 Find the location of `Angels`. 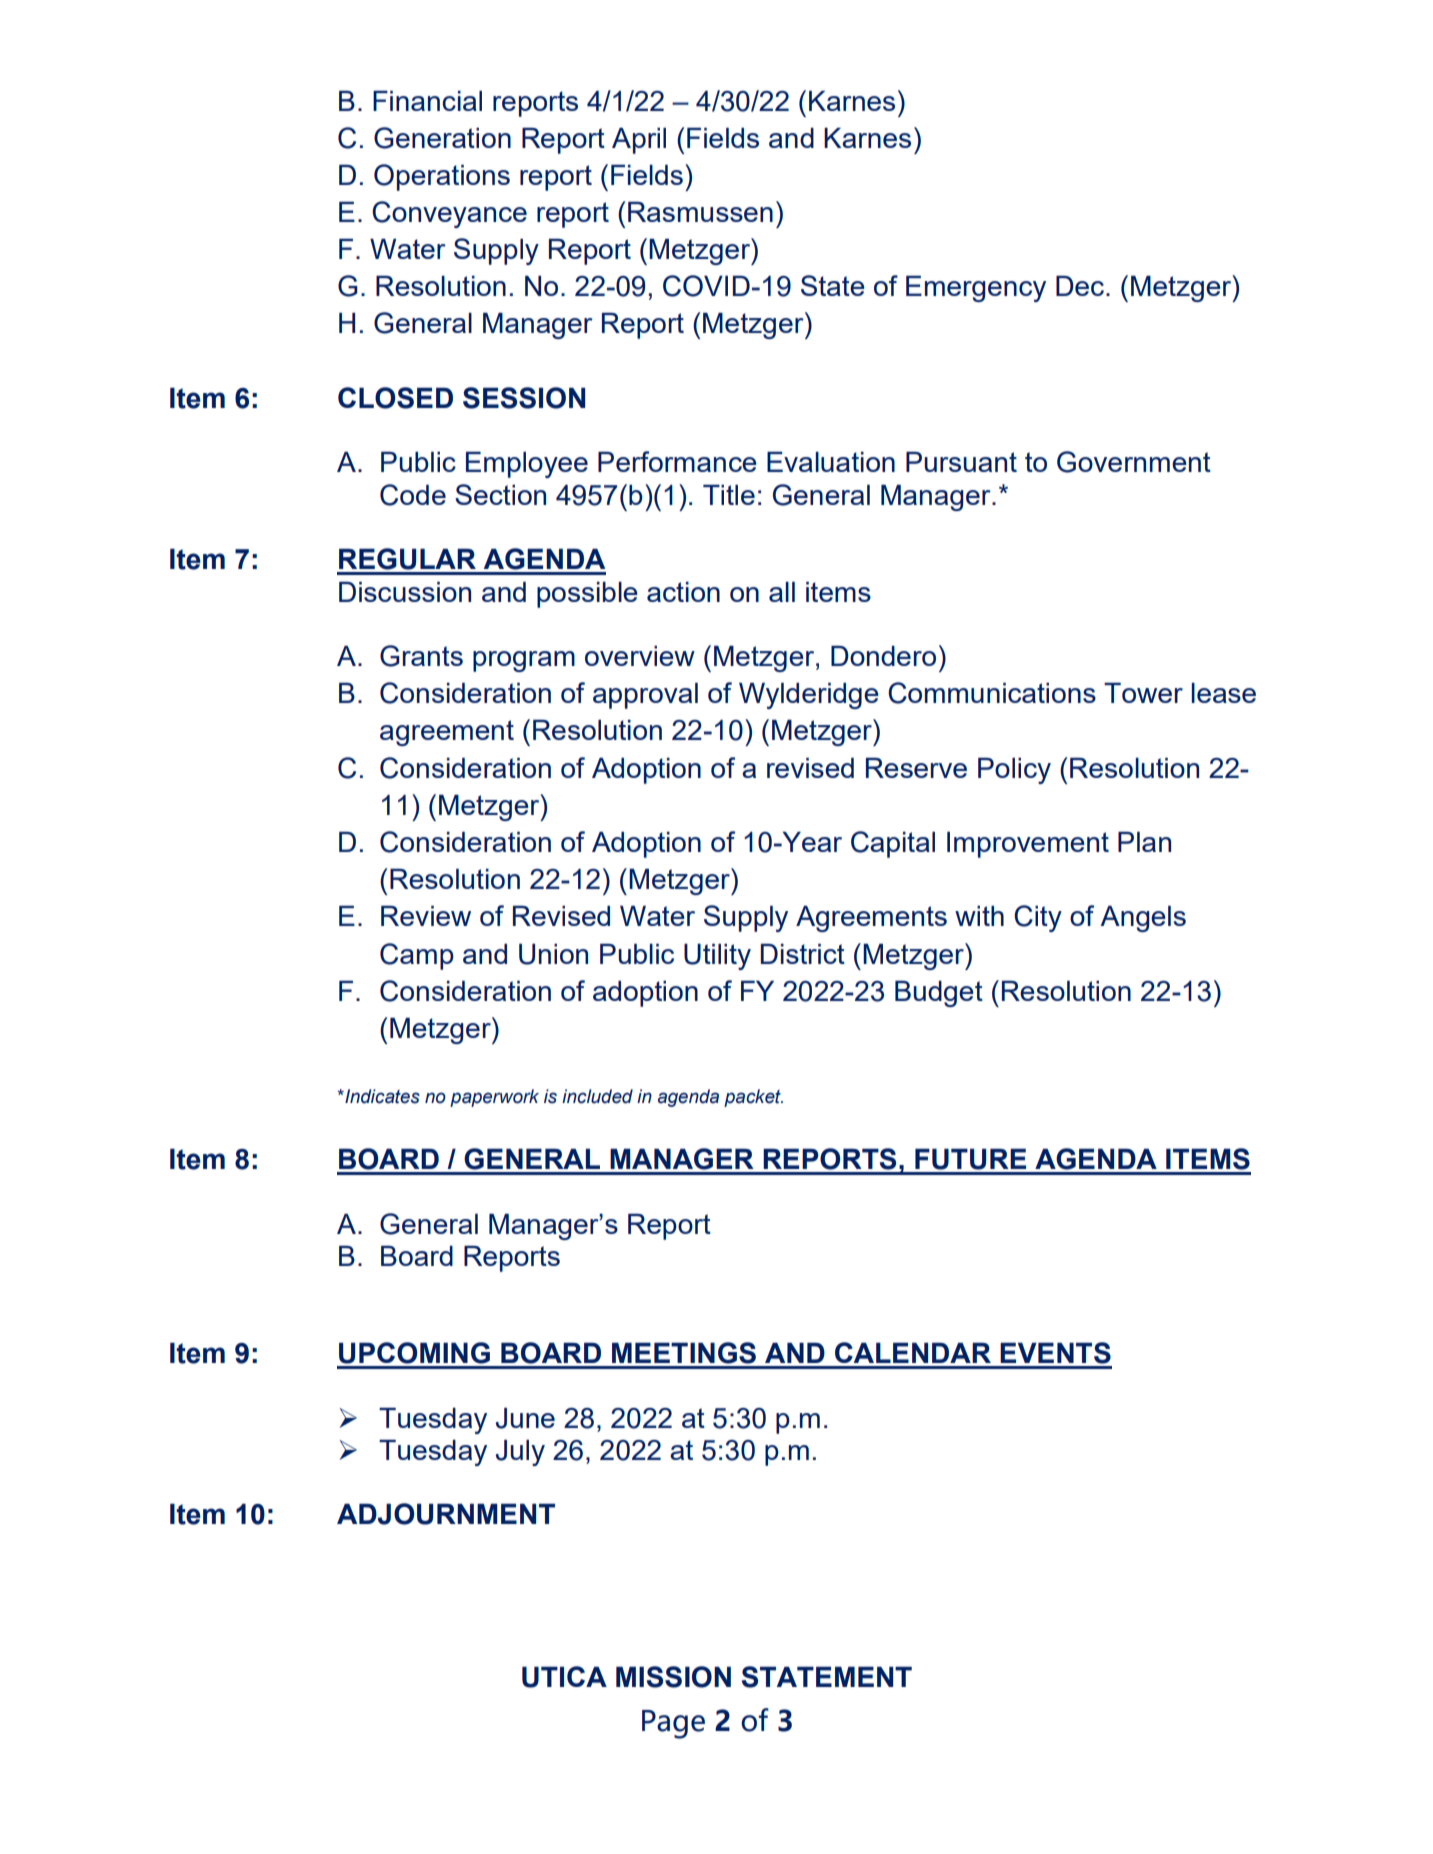

Angels is located at coordinates (1143, 919).
